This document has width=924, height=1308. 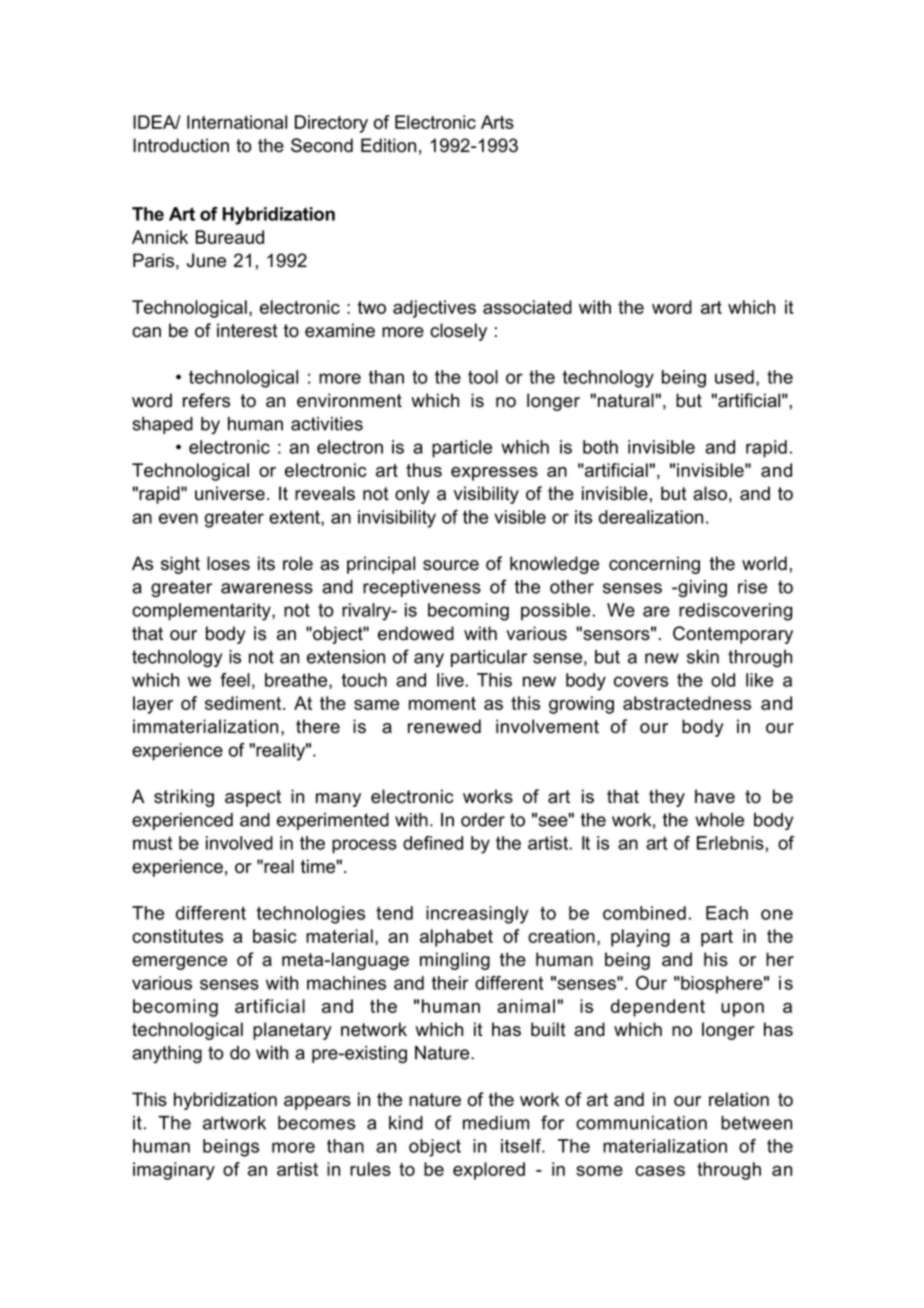 What do you see at coordinates (497, 122) in the document?
I see `Arts` at bounding box center [497, 122].
